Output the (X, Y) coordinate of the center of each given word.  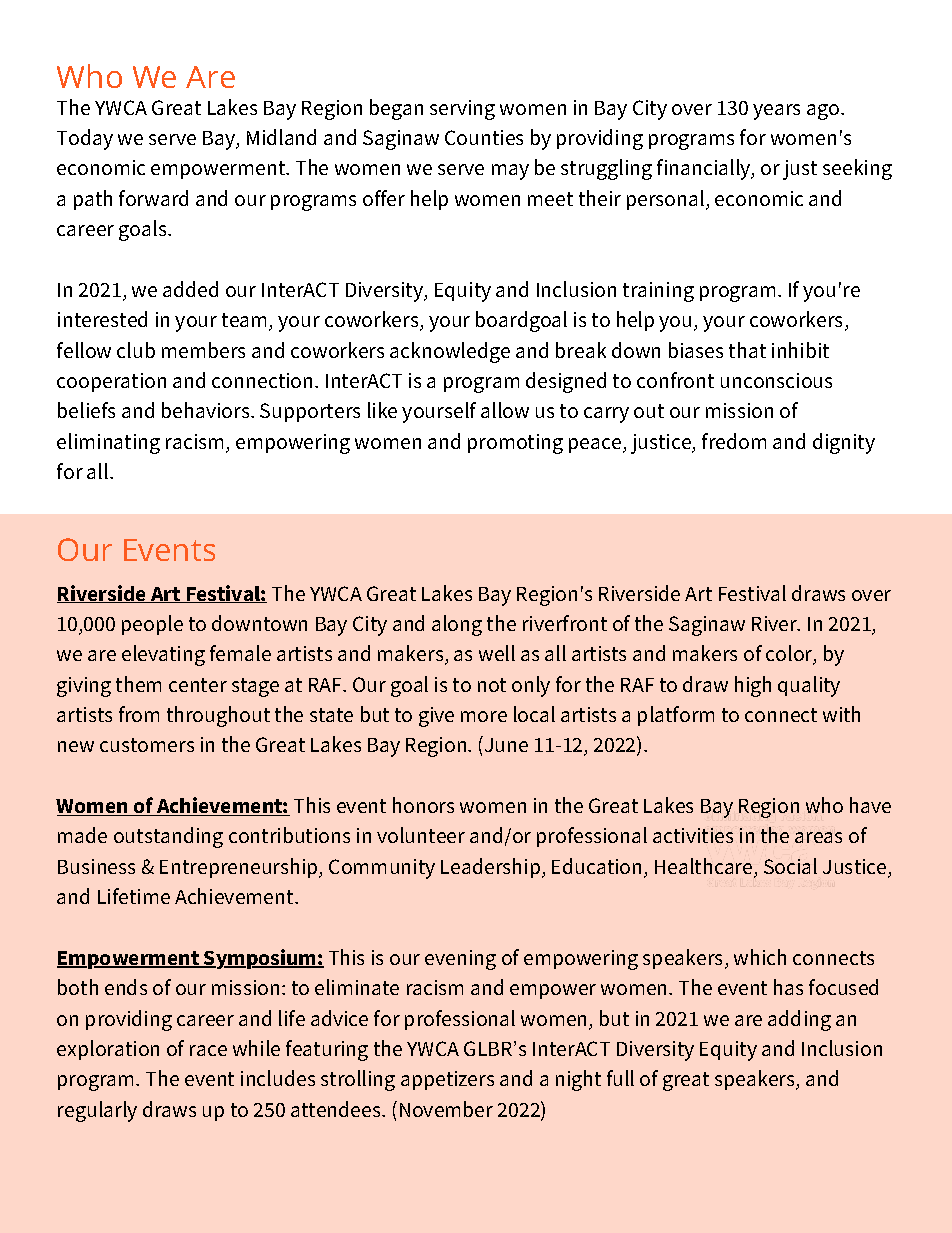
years (776, 112)
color (790, 654)
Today (85, 139)
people (152, 625)
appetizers (447, 1080)
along (457, 625)
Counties (484, 137)
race (208, 1050)
